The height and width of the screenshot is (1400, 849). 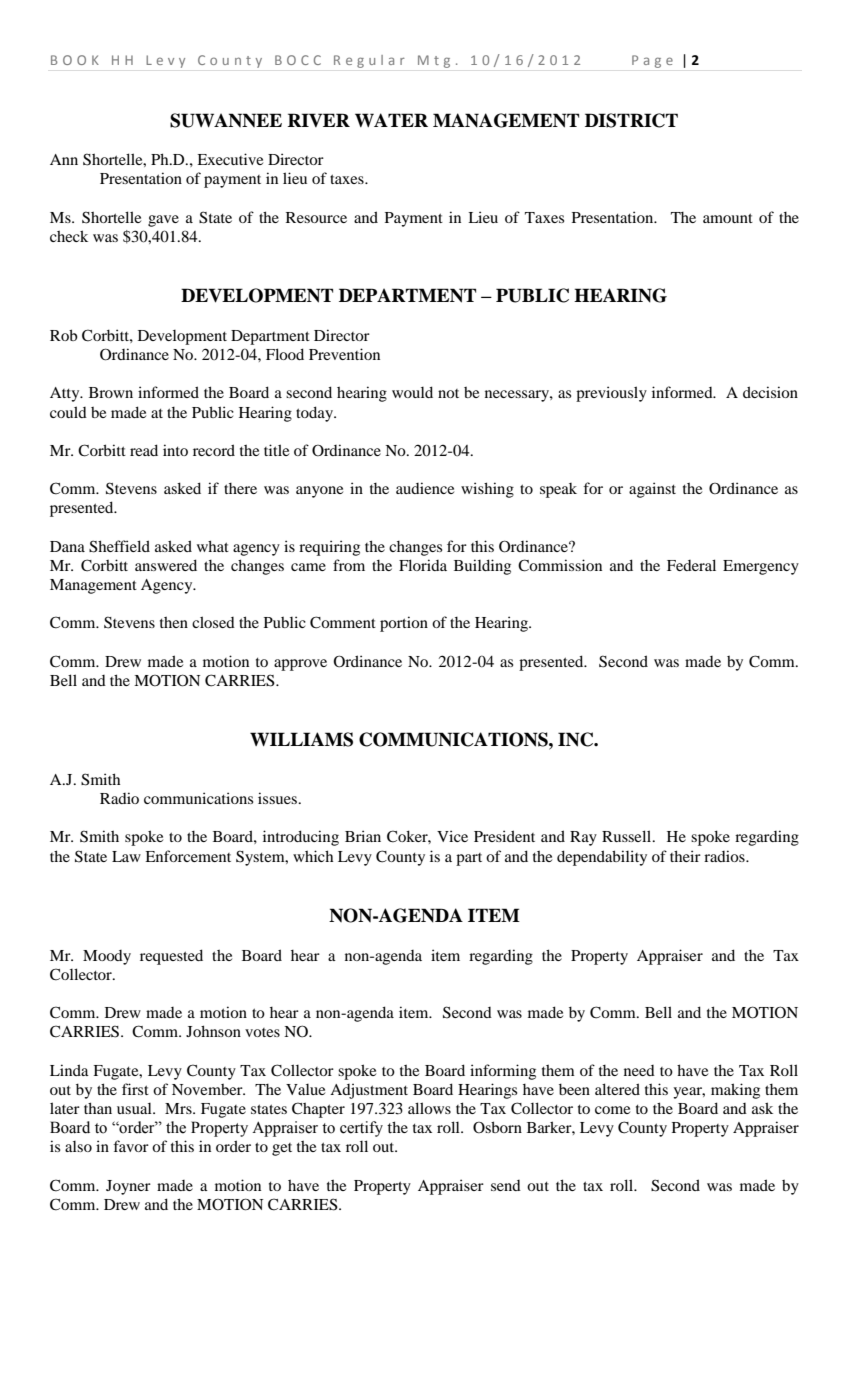 I want to click on DISTRICT, so click(x=631, y=120).
